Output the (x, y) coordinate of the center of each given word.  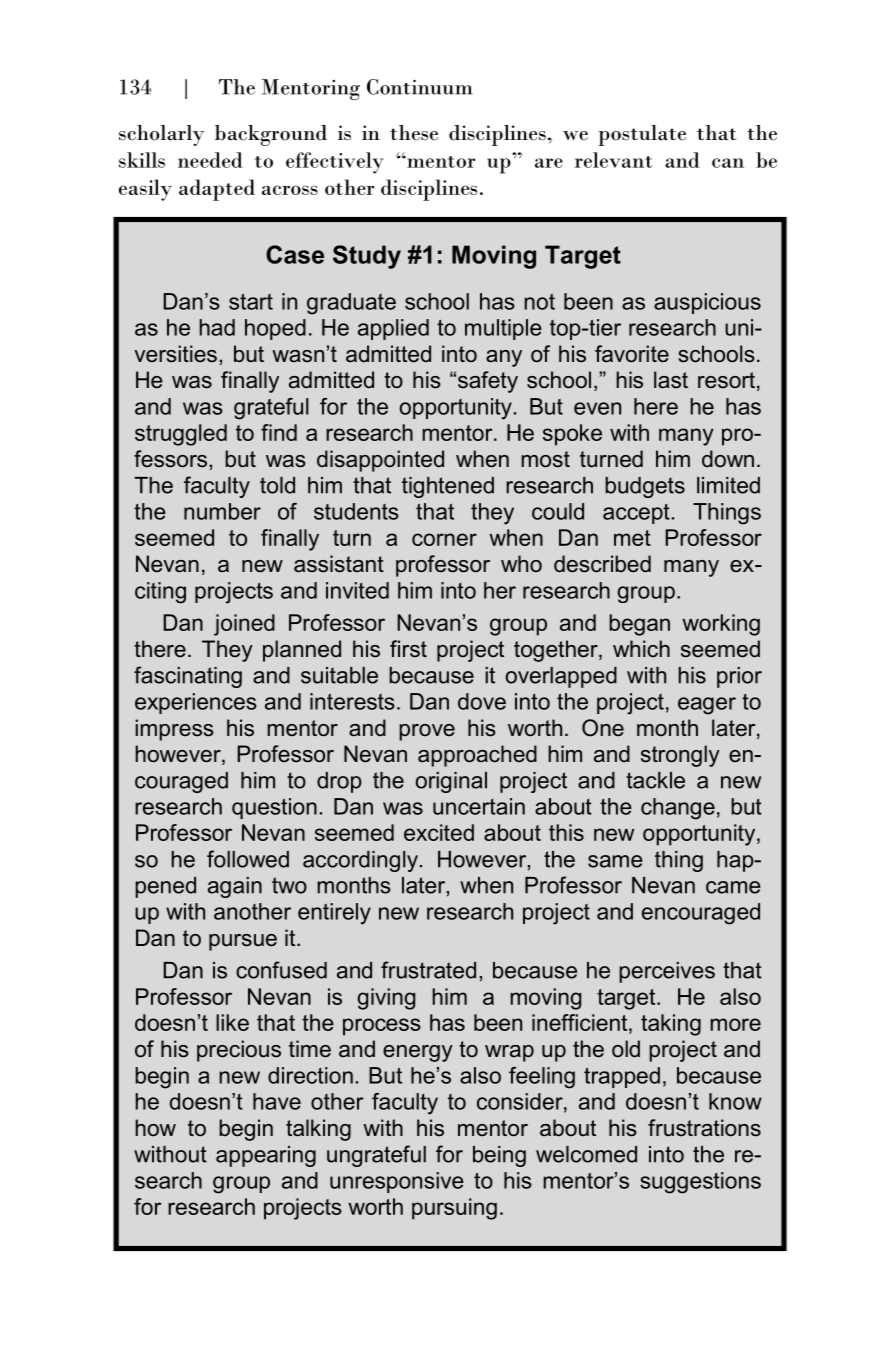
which (641, 649)
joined (244, 625)
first (408, 649)
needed (210, 160)
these (414, 133)
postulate (642, 135)
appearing (266, 1156)
